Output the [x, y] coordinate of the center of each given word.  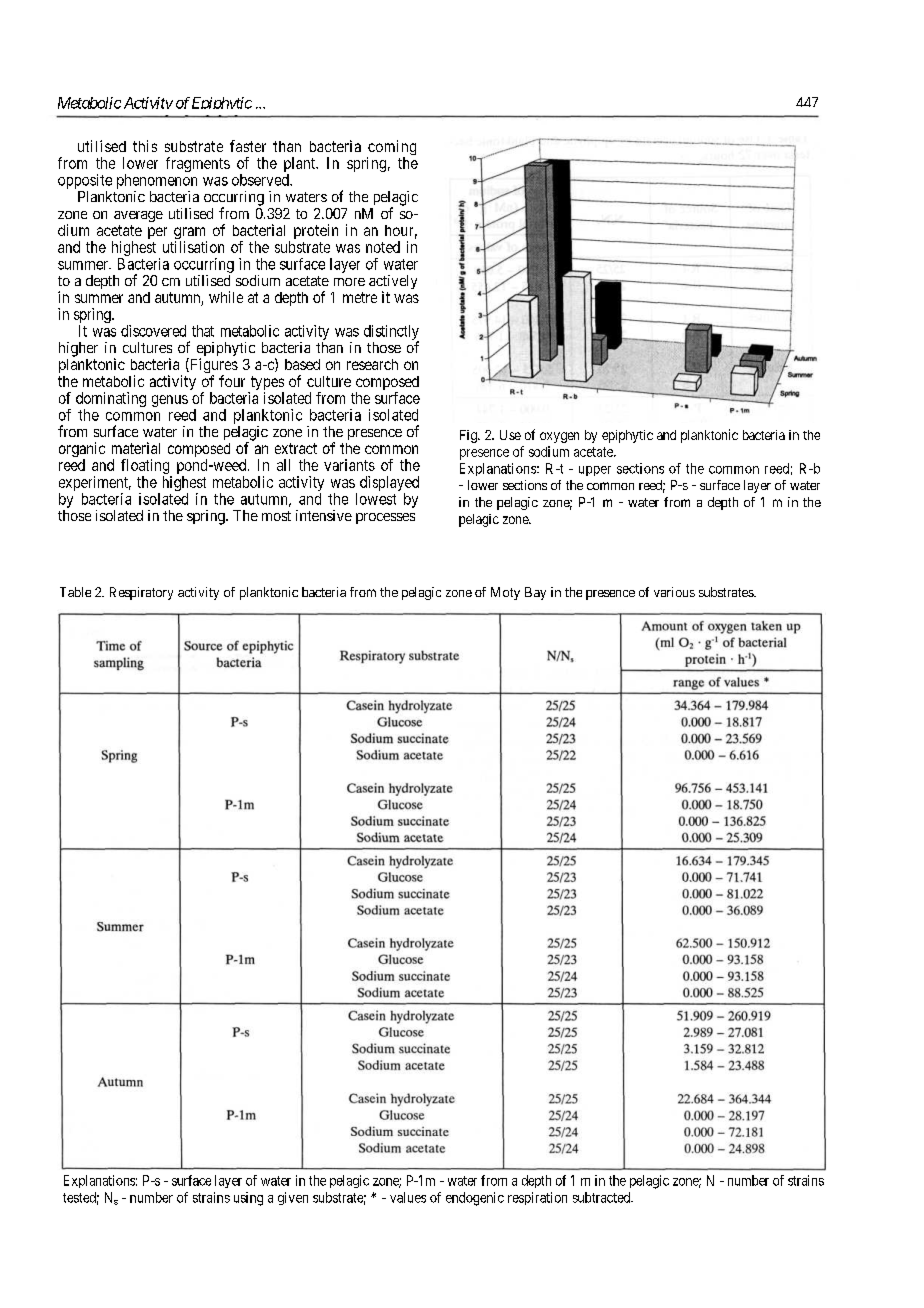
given [293, 1198]
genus [170, 401]
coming [391, 149]
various [674, 592]
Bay [535, 593]
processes [385, 518]
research [372, 364]
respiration [537, 1198]
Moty [505, 593]
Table [75, 592]
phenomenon [157, 181]
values [408, 1197]
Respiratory [141, 593]
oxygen [559, 437]
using [248, 1199]
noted [383, 247]
